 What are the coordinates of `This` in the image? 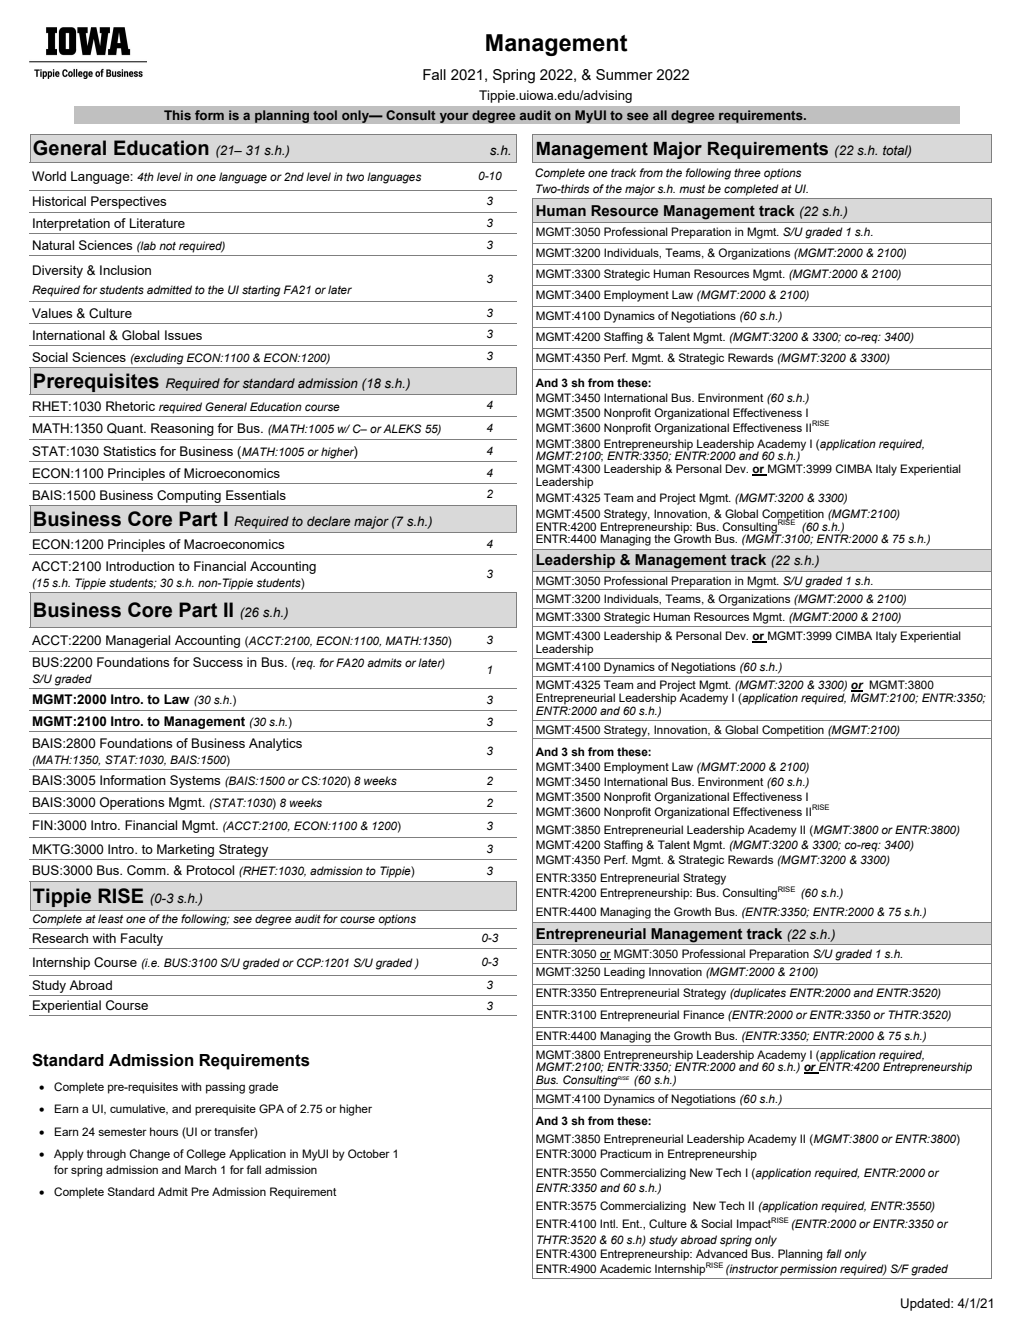 It's located at (177, 115).
